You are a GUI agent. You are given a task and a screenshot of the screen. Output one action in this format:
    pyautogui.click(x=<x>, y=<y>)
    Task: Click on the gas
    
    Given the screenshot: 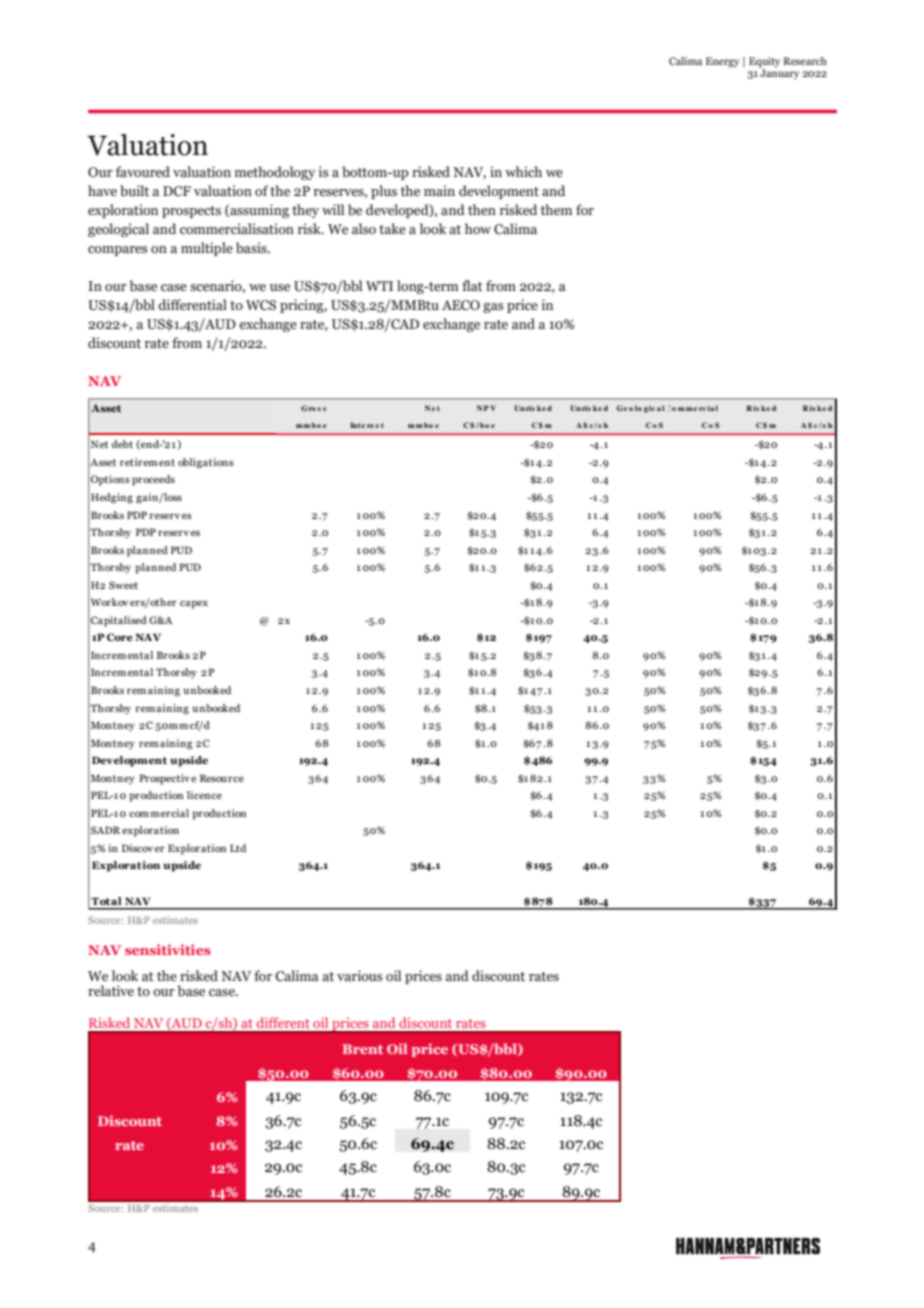 What is the action you would take?
    pyautogui.click(x=493, y=308)
